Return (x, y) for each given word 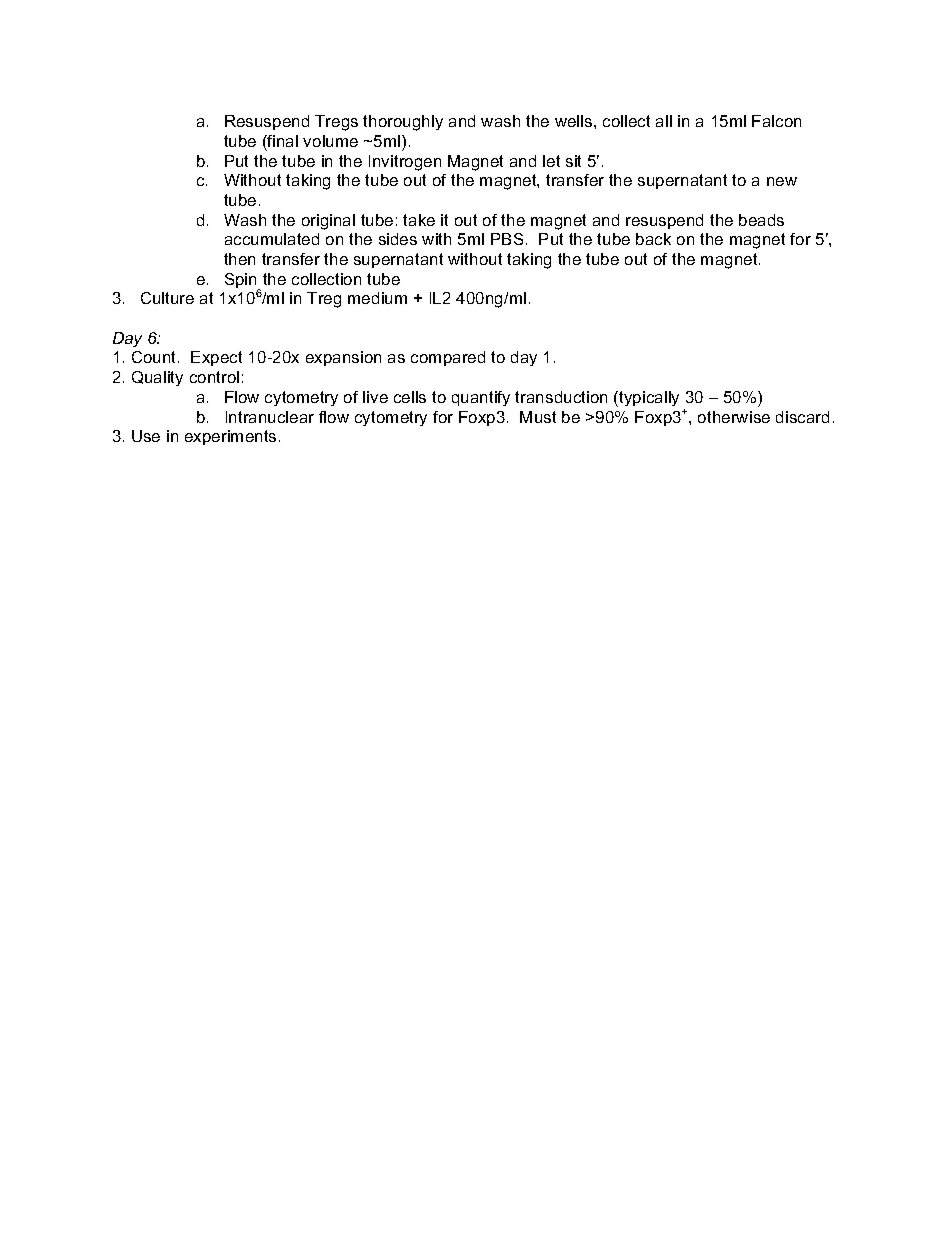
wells (575, 121)
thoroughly (403, 123)
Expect (216, 358)
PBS (507, 239)
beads (761, 220)
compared (448, 358)
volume (330, 141)
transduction (561, 397)
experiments (230, 437)
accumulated (272, 239)
